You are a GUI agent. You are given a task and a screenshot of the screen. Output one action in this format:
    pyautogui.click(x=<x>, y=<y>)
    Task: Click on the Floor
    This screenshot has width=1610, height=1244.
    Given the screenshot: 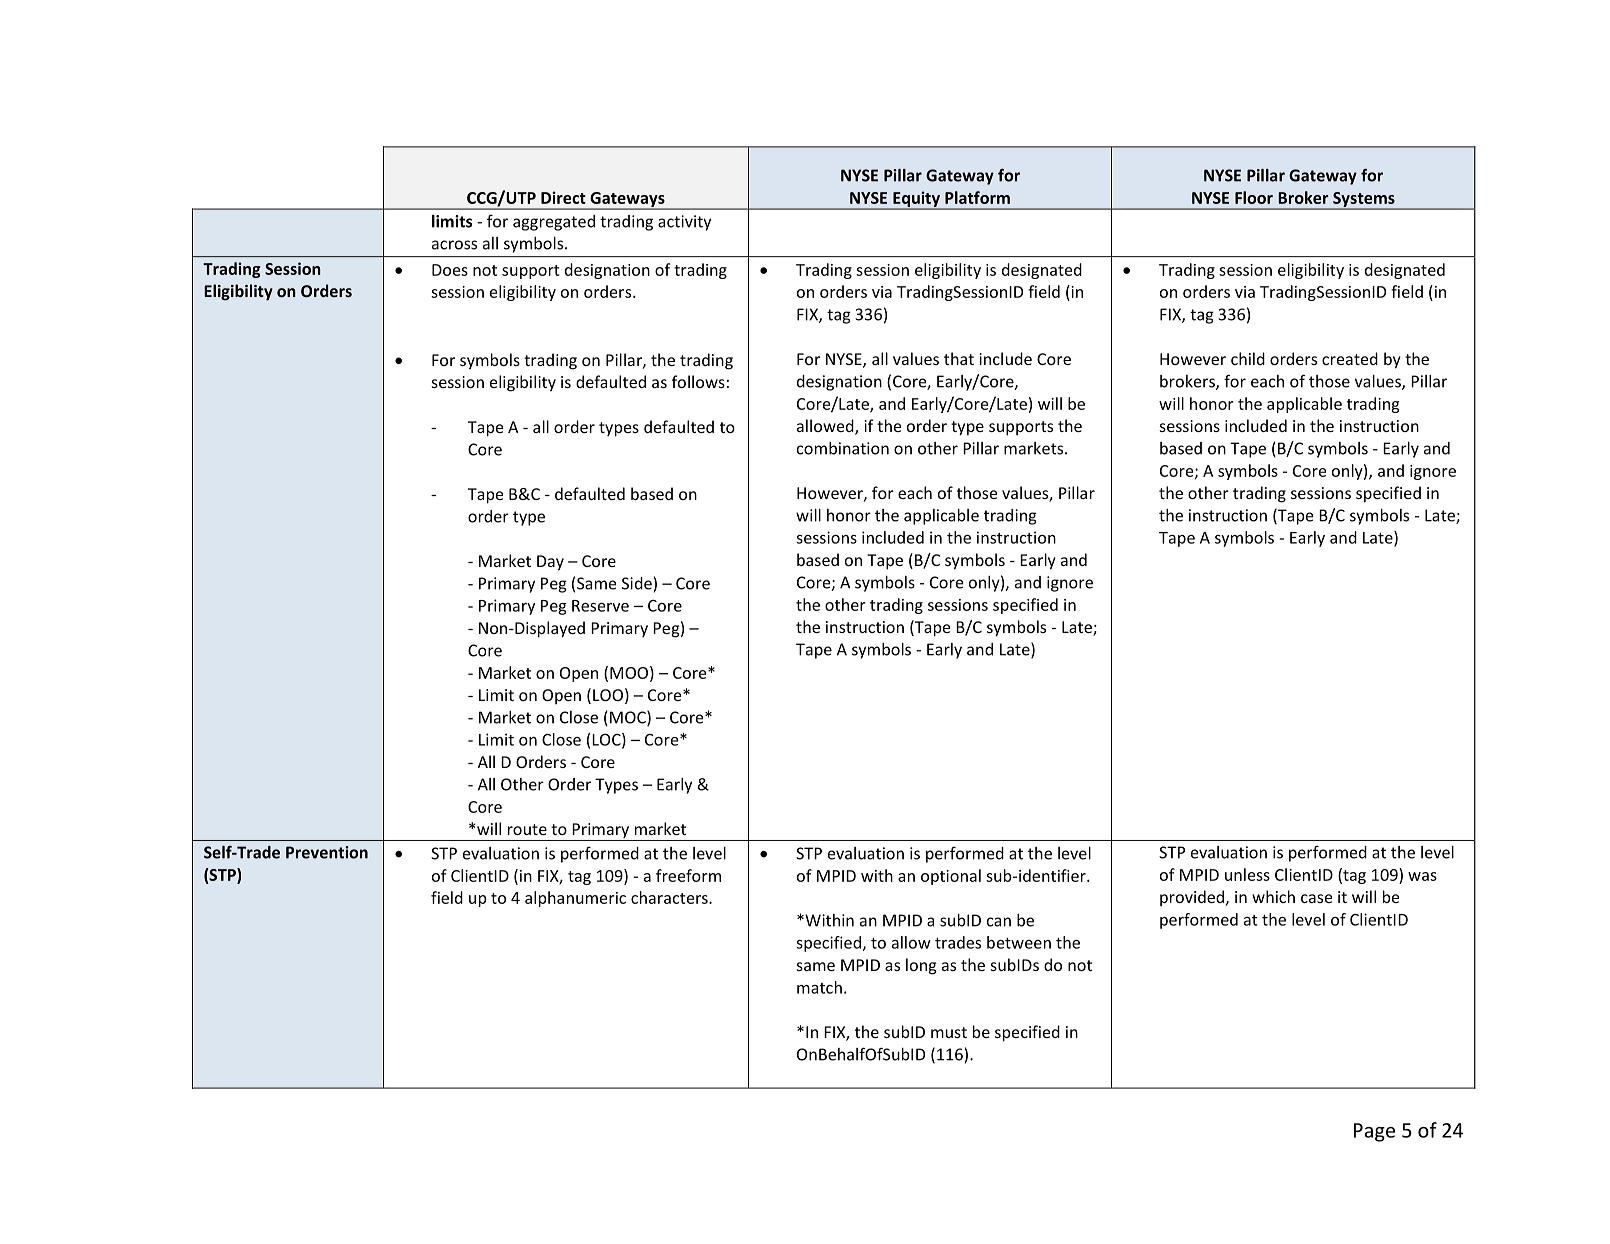 What is the action you would take?
    pyautogui.click(x=1254, y=197)
